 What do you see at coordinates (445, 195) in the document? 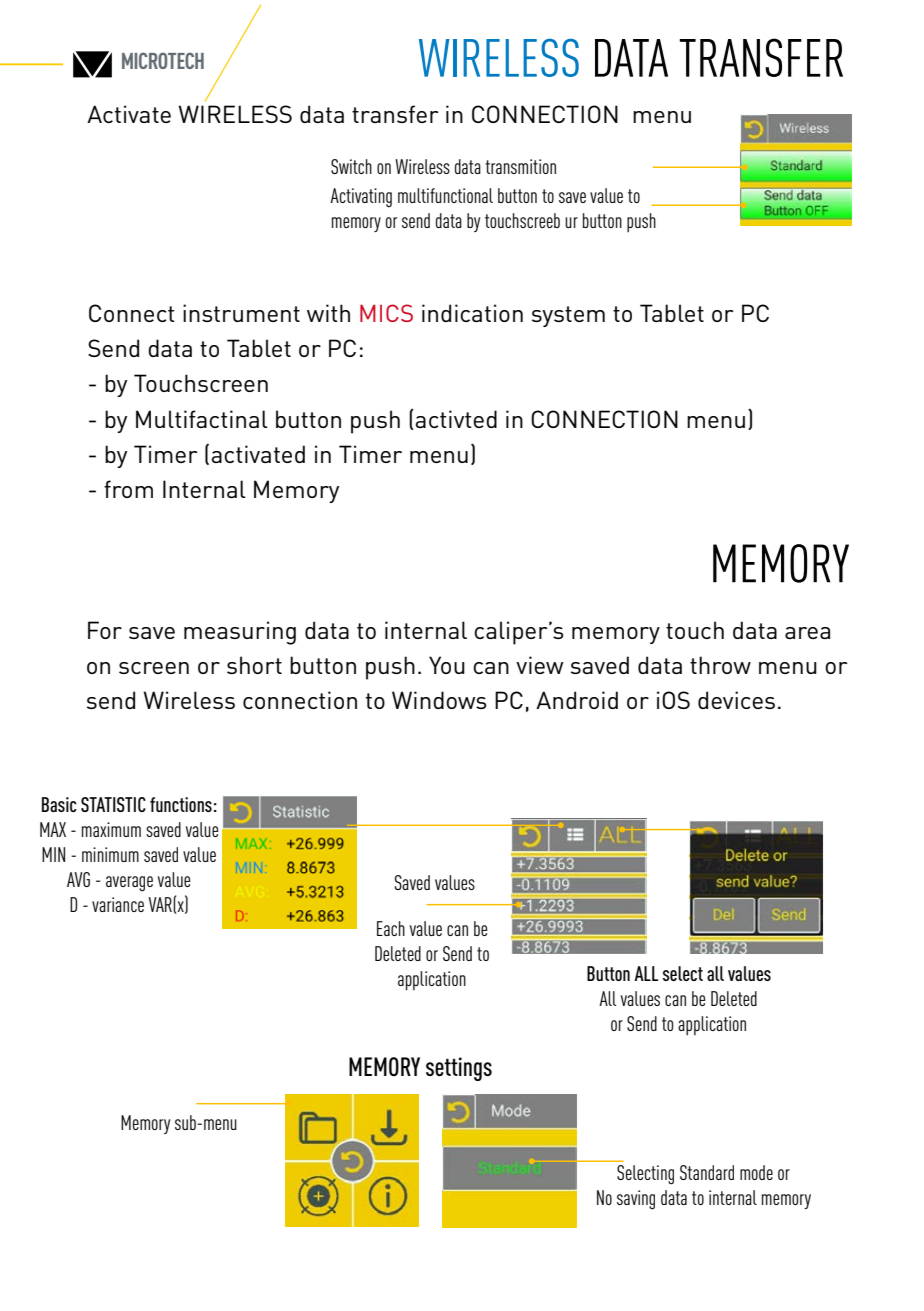
I see `multifunctional` at bounding box center [445, 195].
